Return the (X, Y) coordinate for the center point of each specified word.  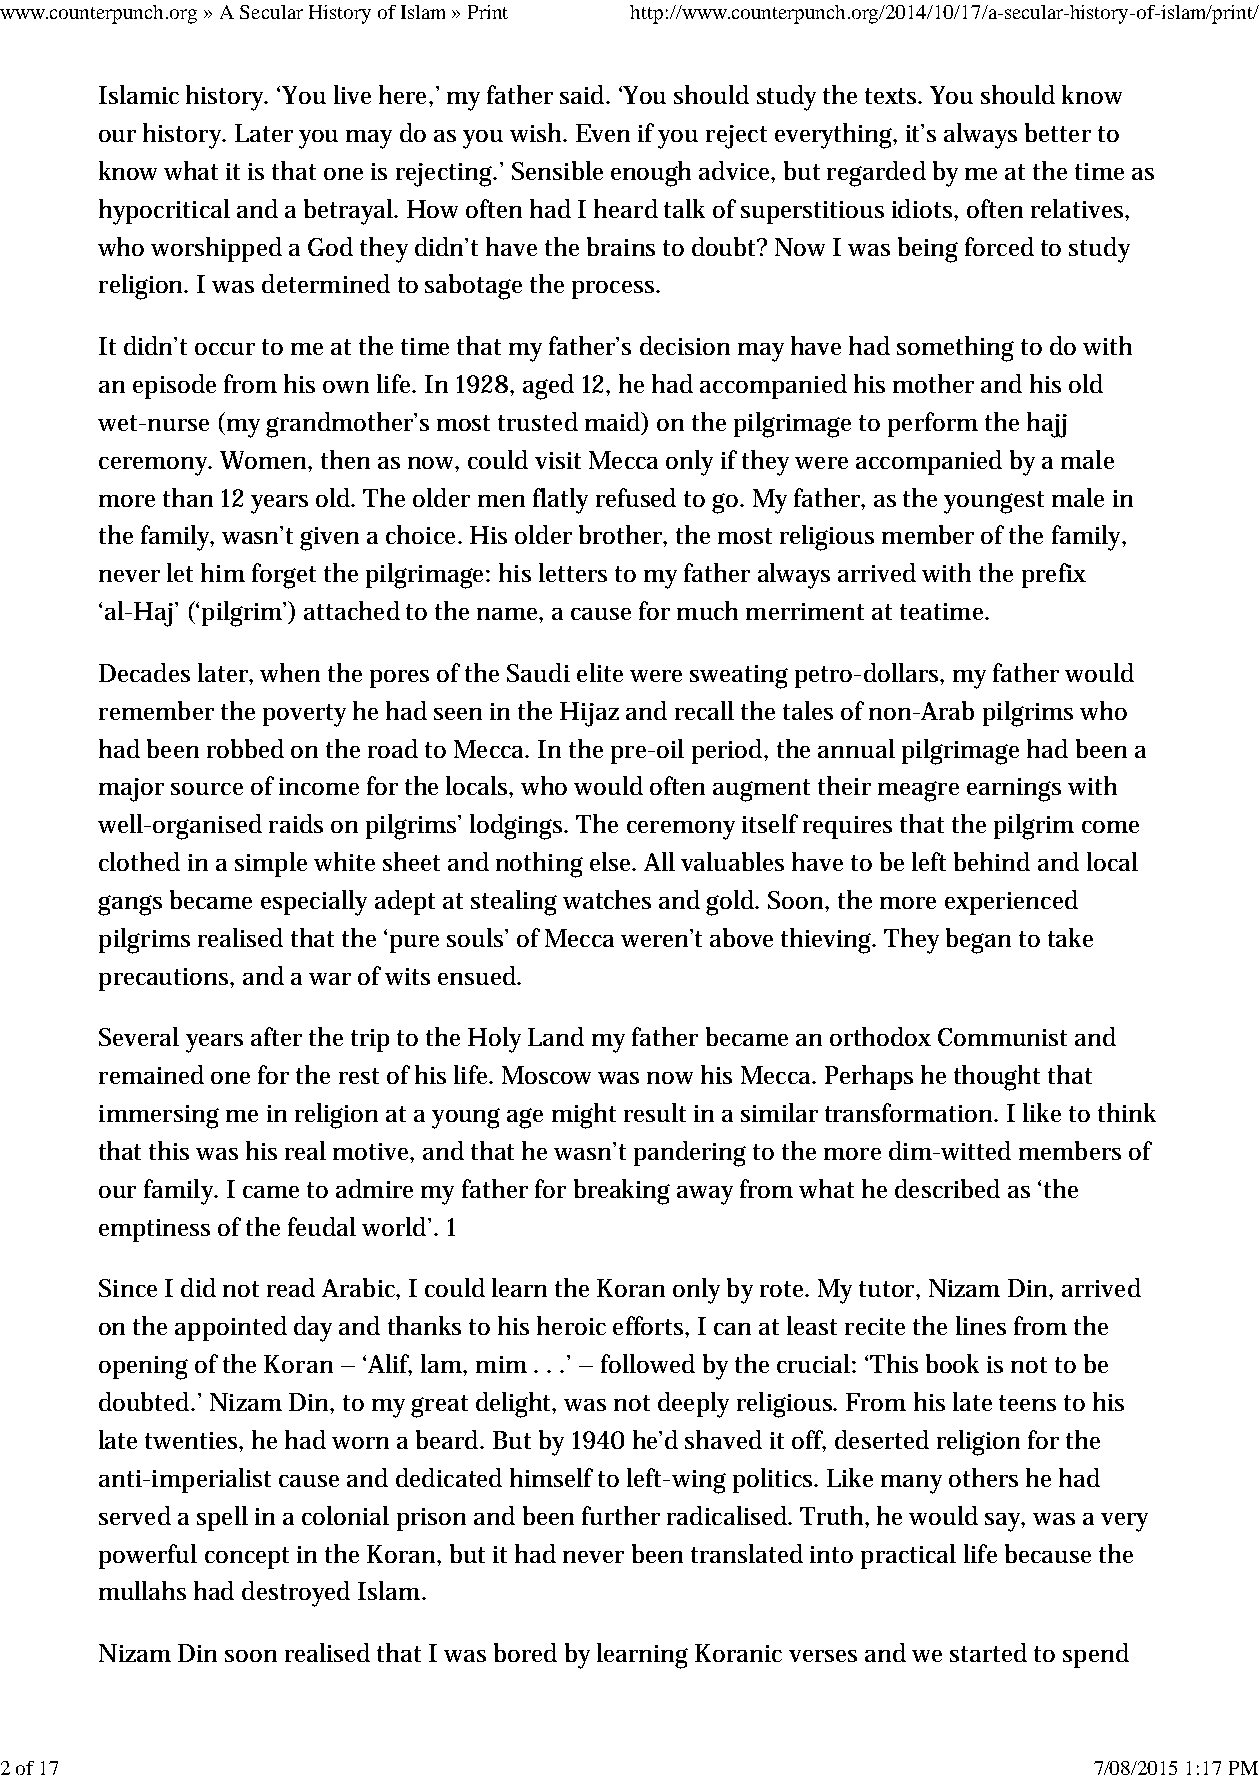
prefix (1054, 575)
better (1058, 132)
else (612, 861)
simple (271, 864)
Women (266, 461)
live (352, 94)
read (291, 1287)
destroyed (296, 1594)
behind (992, 861)
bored (525, 1652)
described (947, 1188)
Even (603, 133)
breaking (622, 1192)
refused (636, 497)
